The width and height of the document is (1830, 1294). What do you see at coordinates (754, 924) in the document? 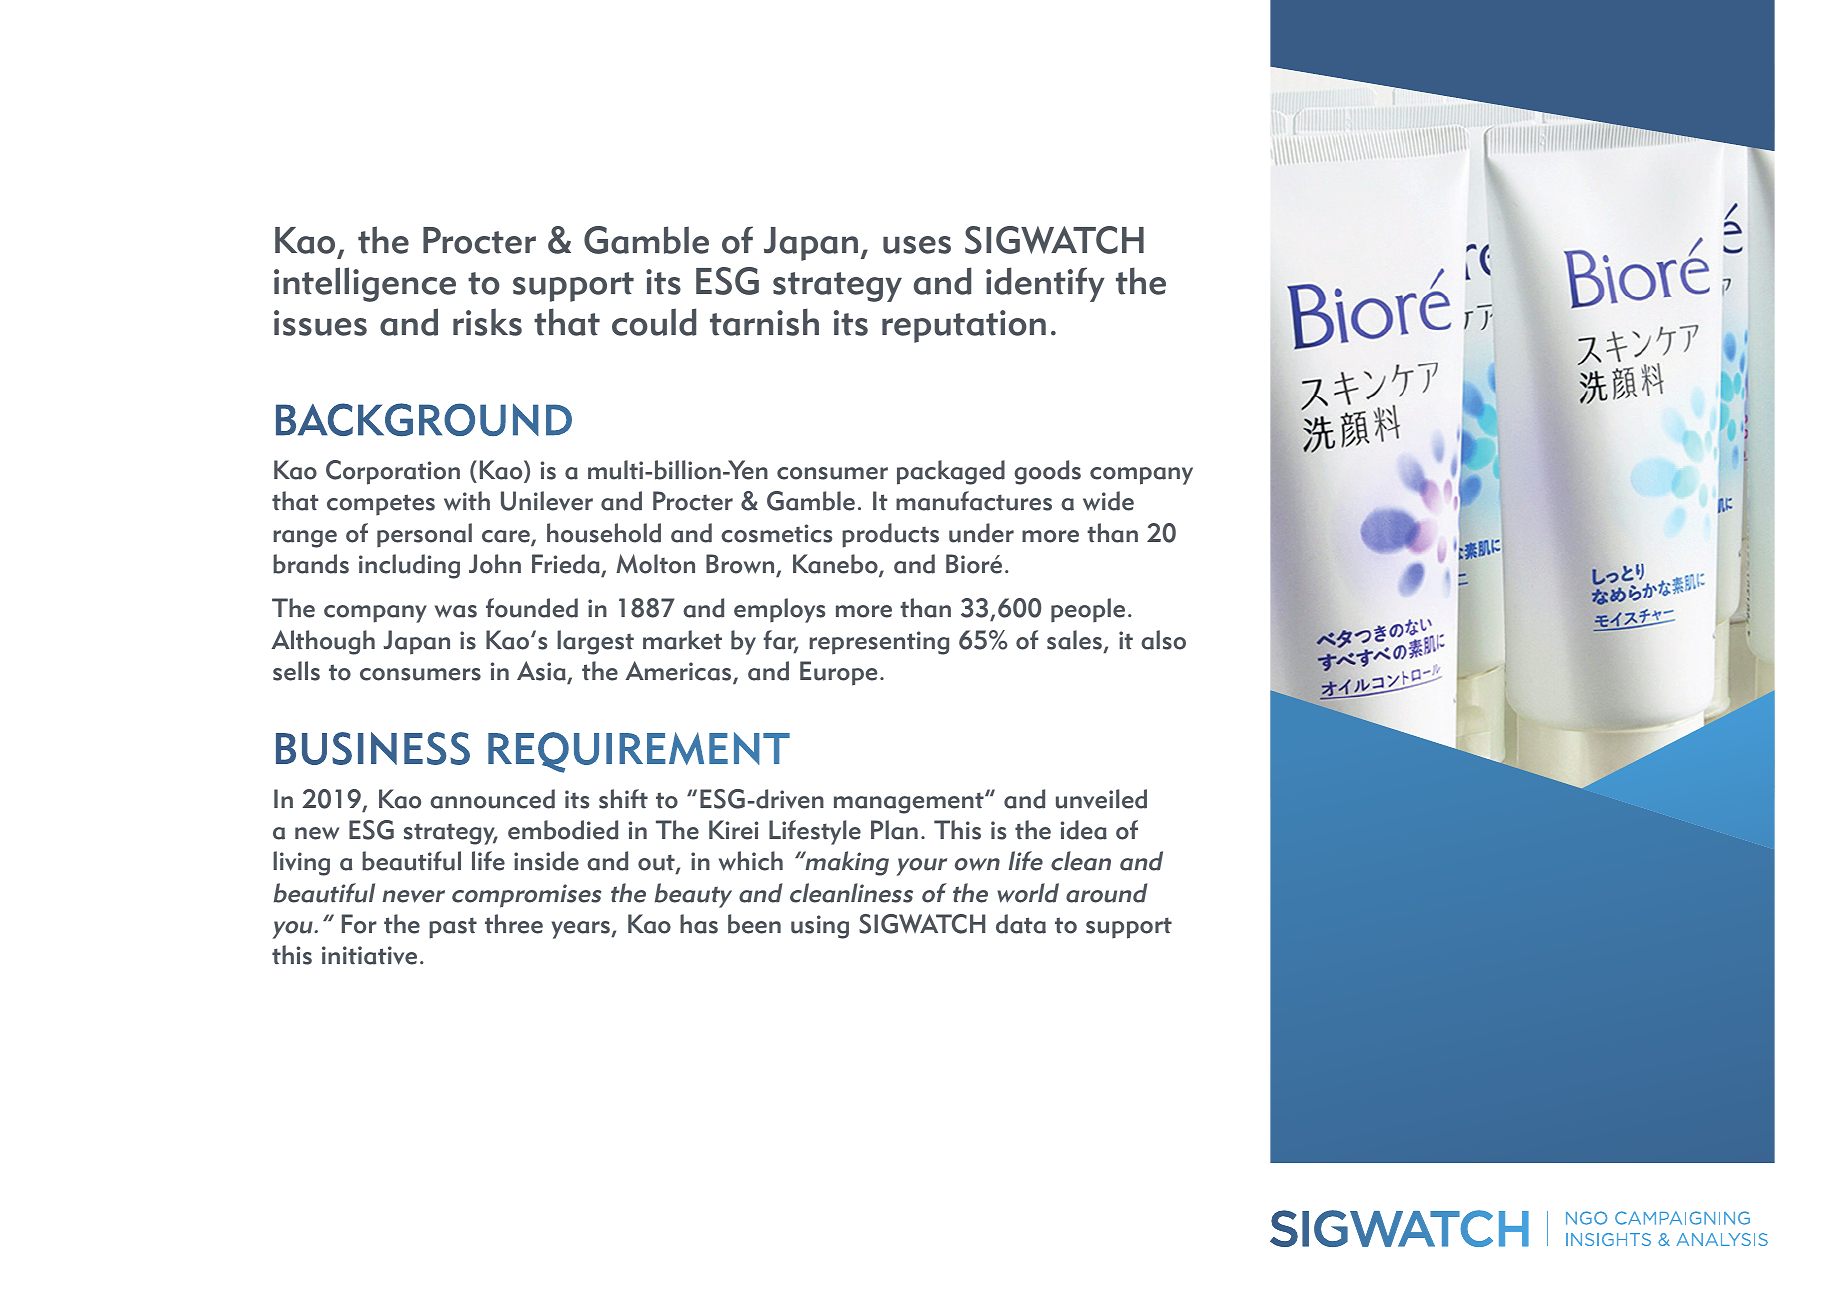
I see `been` at bounding box center [754, 924].
